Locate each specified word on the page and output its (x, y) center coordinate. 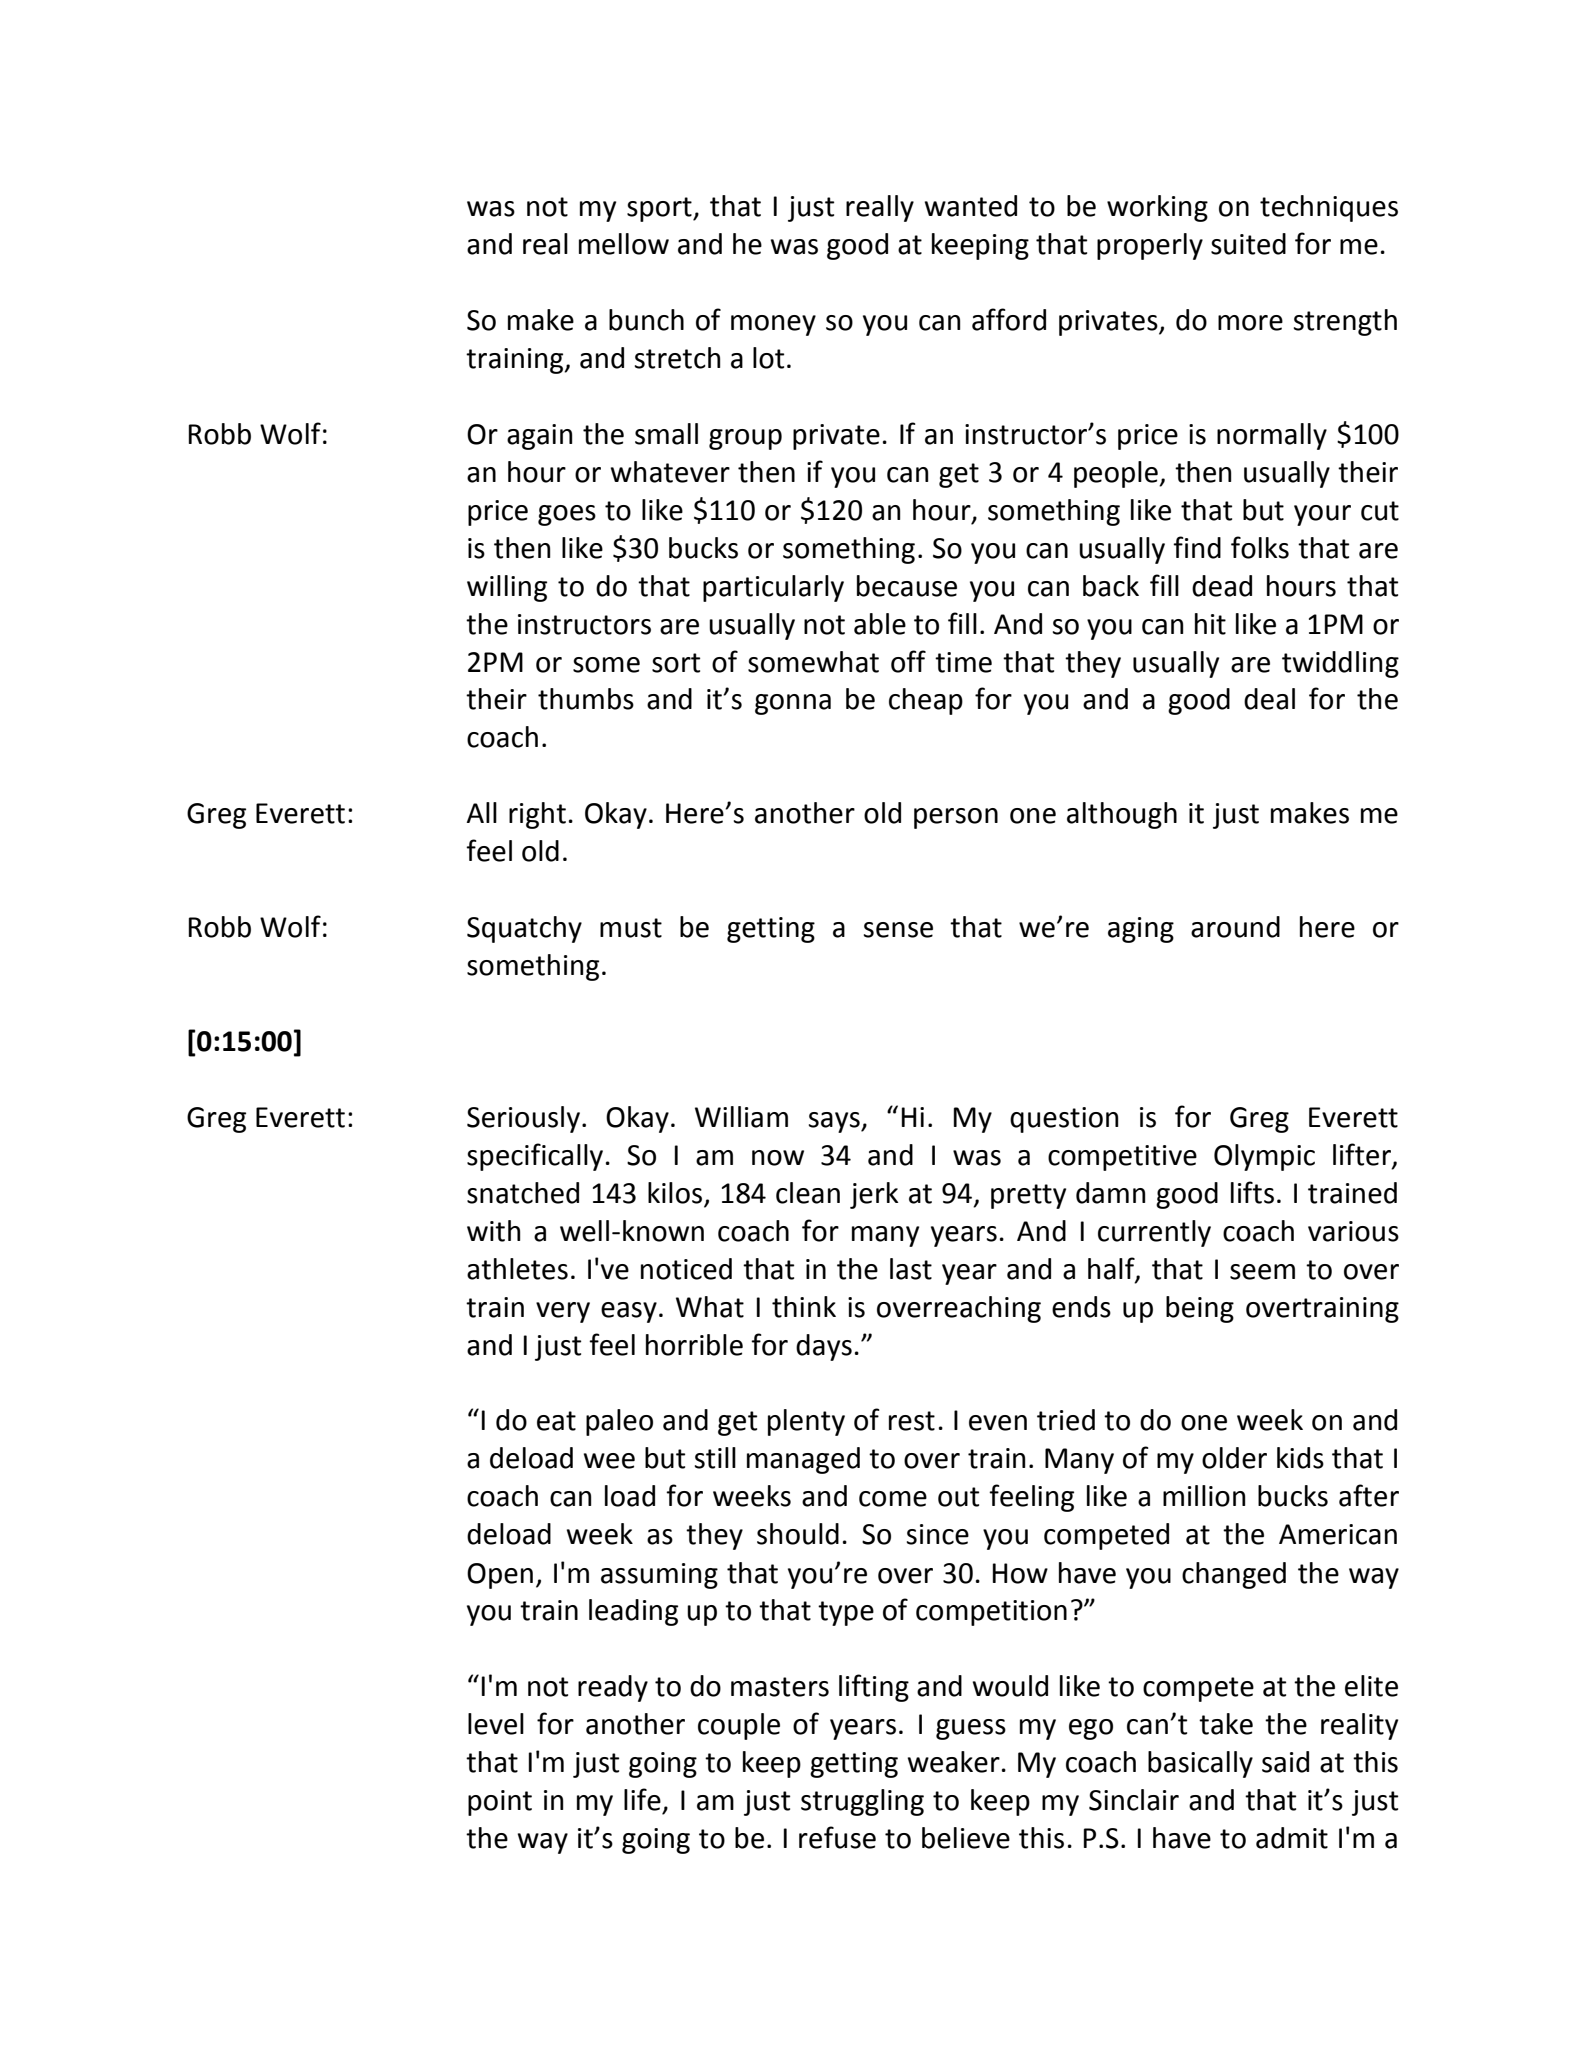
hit (1210, 624)
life (642, 1799)
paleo (619, 1422)
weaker (954, 1762)
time (963, 662)
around (1235, 927)
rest (912, 1421)
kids (1300, 1458)
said (1285, 1762)
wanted (971, 206)
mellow (624, 244)
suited (1248, 244)
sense (898, 930)
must (631, 928)
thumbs (586, 699)
